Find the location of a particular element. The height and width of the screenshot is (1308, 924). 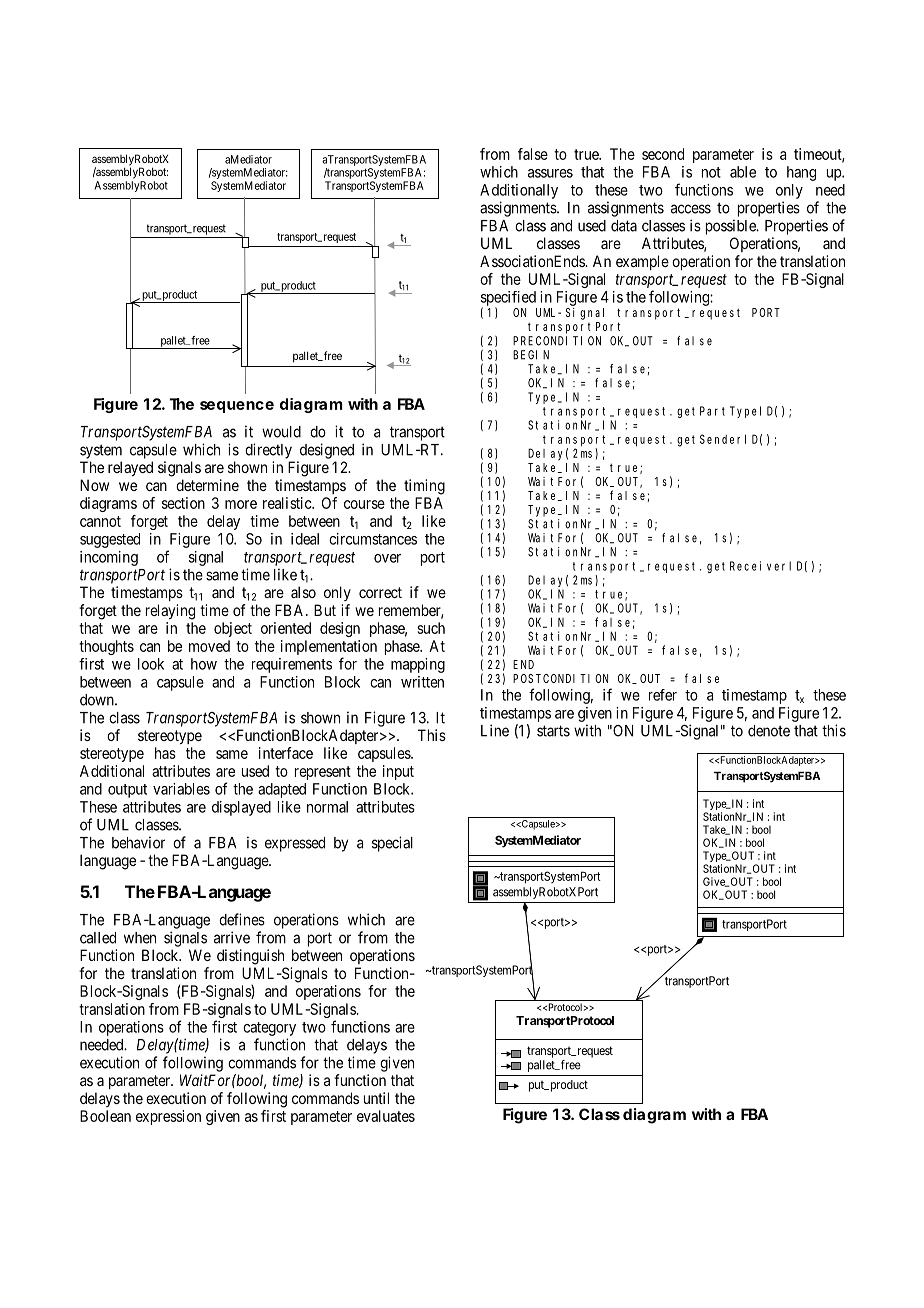

until is located at coordinates (376, 1098).
